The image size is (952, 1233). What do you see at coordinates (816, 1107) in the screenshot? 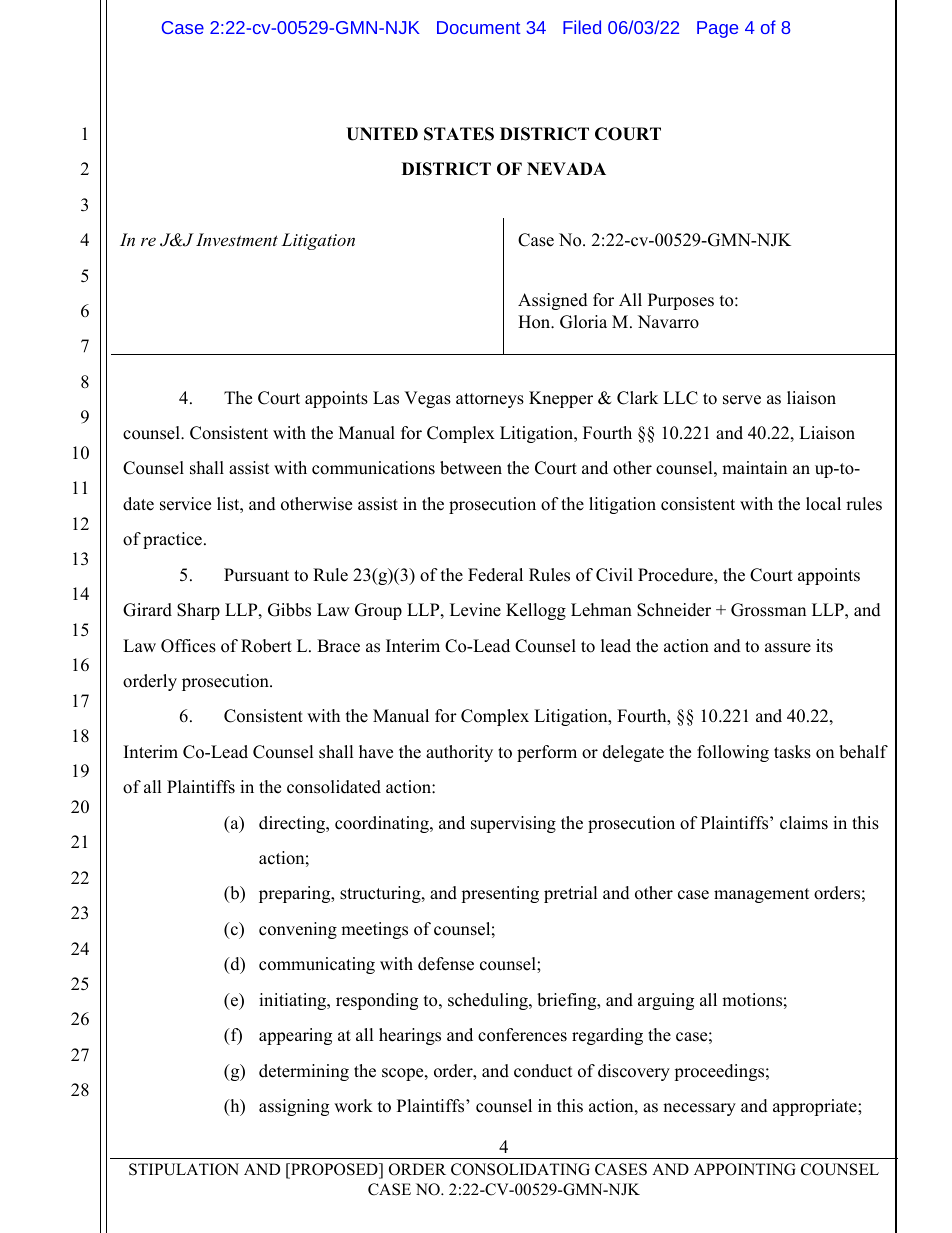
I see `appropriate` at bounding box center [816, 1107].
